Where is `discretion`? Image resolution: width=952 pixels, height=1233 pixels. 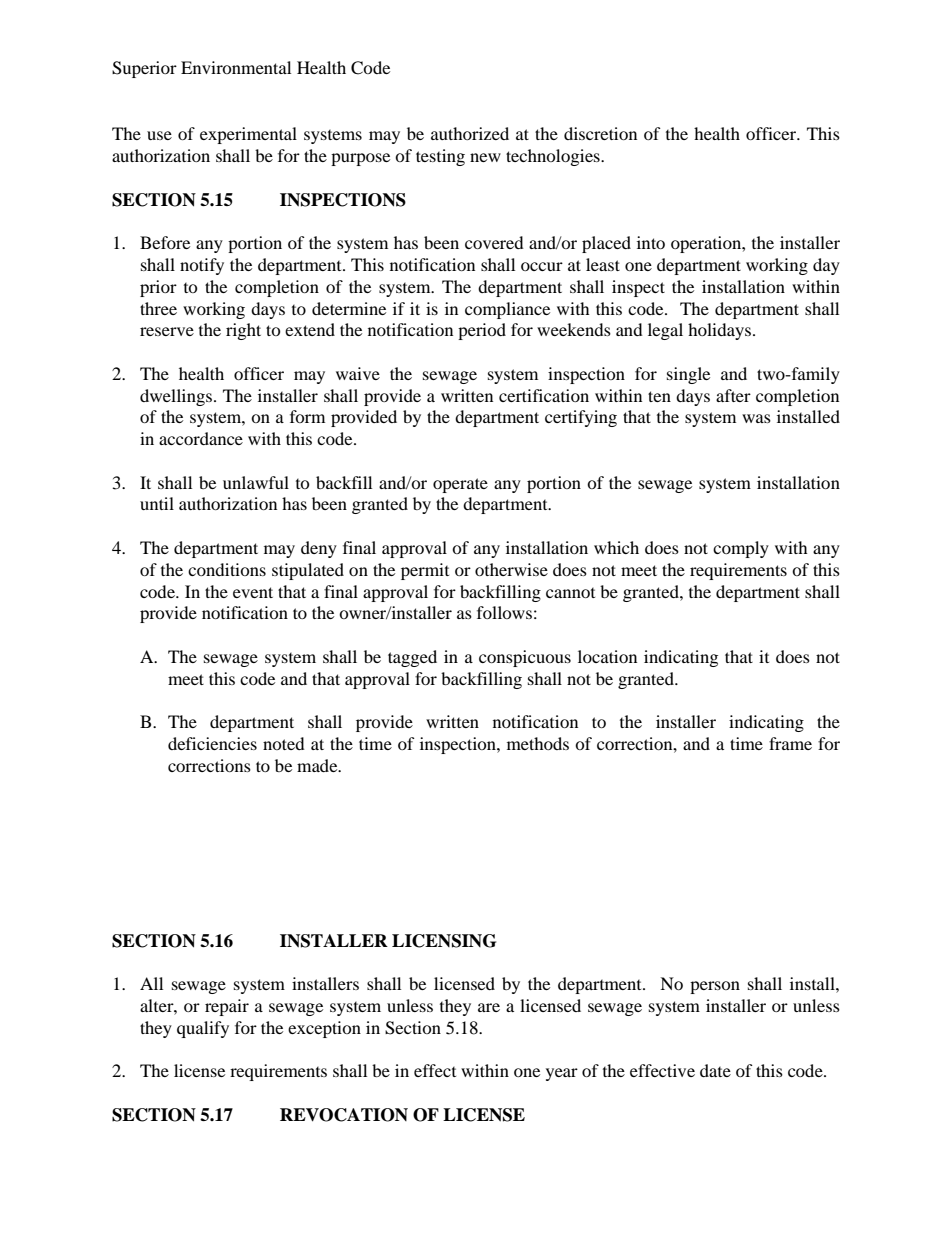 discretion is located at coordinates (600, 133).
